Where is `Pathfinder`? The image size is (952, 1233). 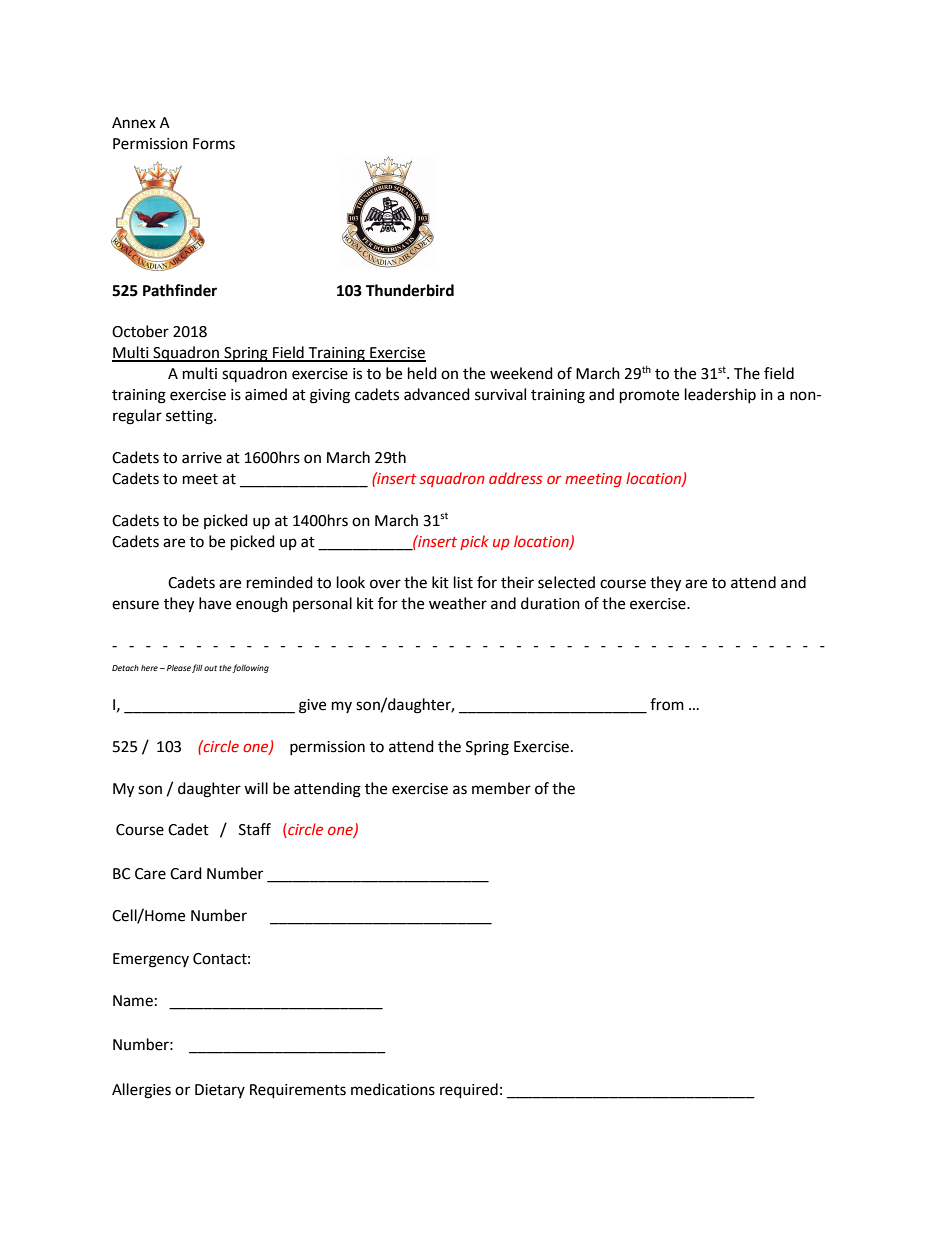 Pathfinder is located at coordinates (180, 290).
